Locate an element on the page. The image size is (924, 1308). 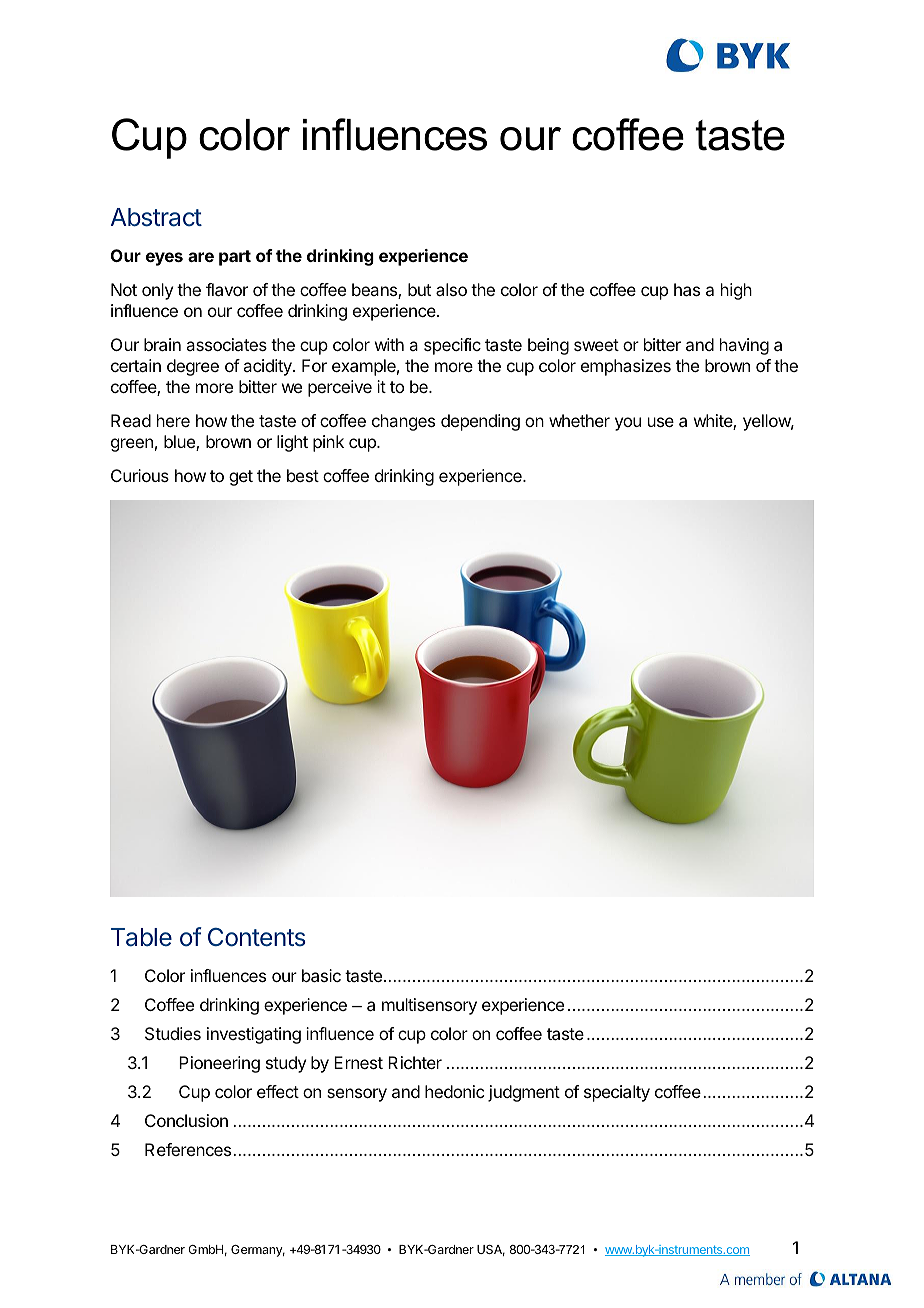
but is located at coordinates (419, 289).
